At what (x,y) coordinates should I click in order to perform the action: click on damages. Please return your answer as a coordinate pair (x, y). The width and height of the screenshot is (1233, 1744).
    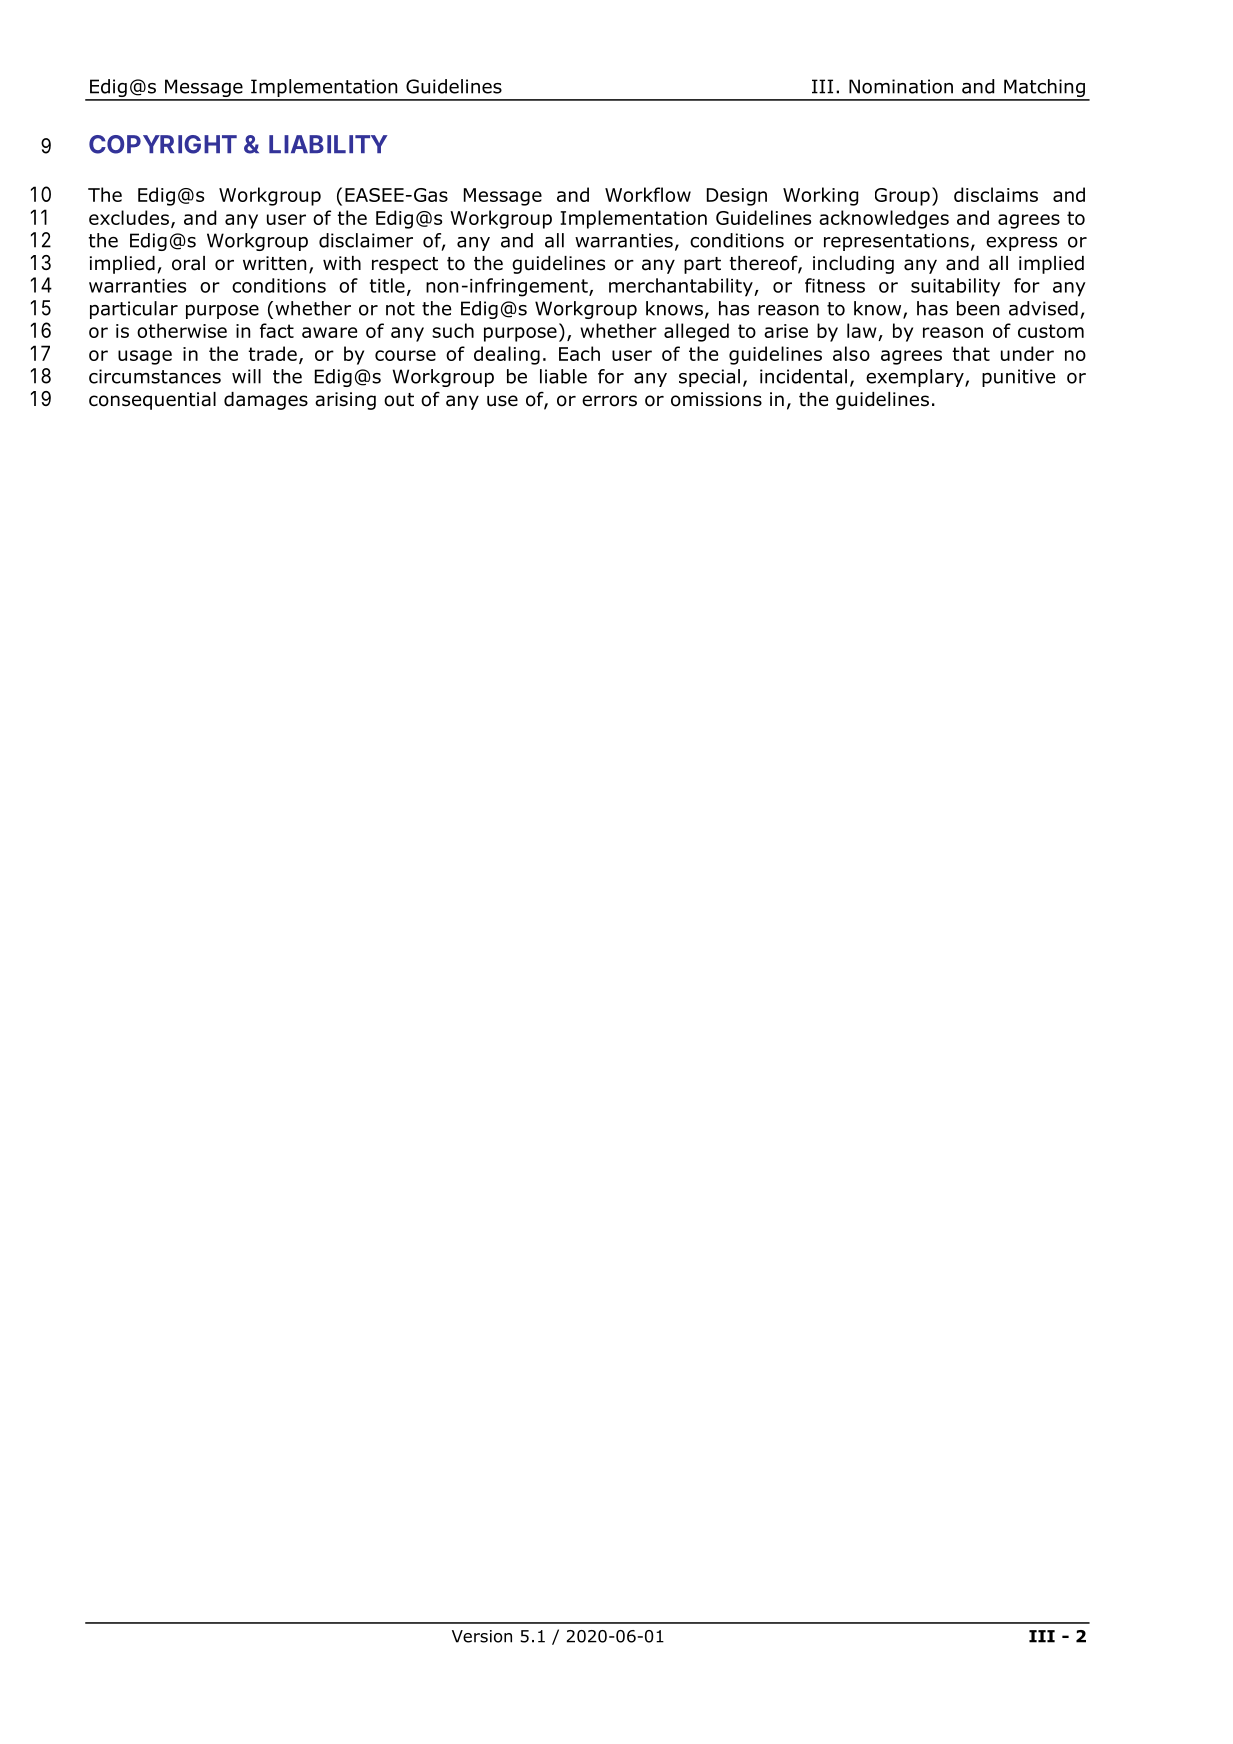
    Looking at the image, I should click on (266, 401).
